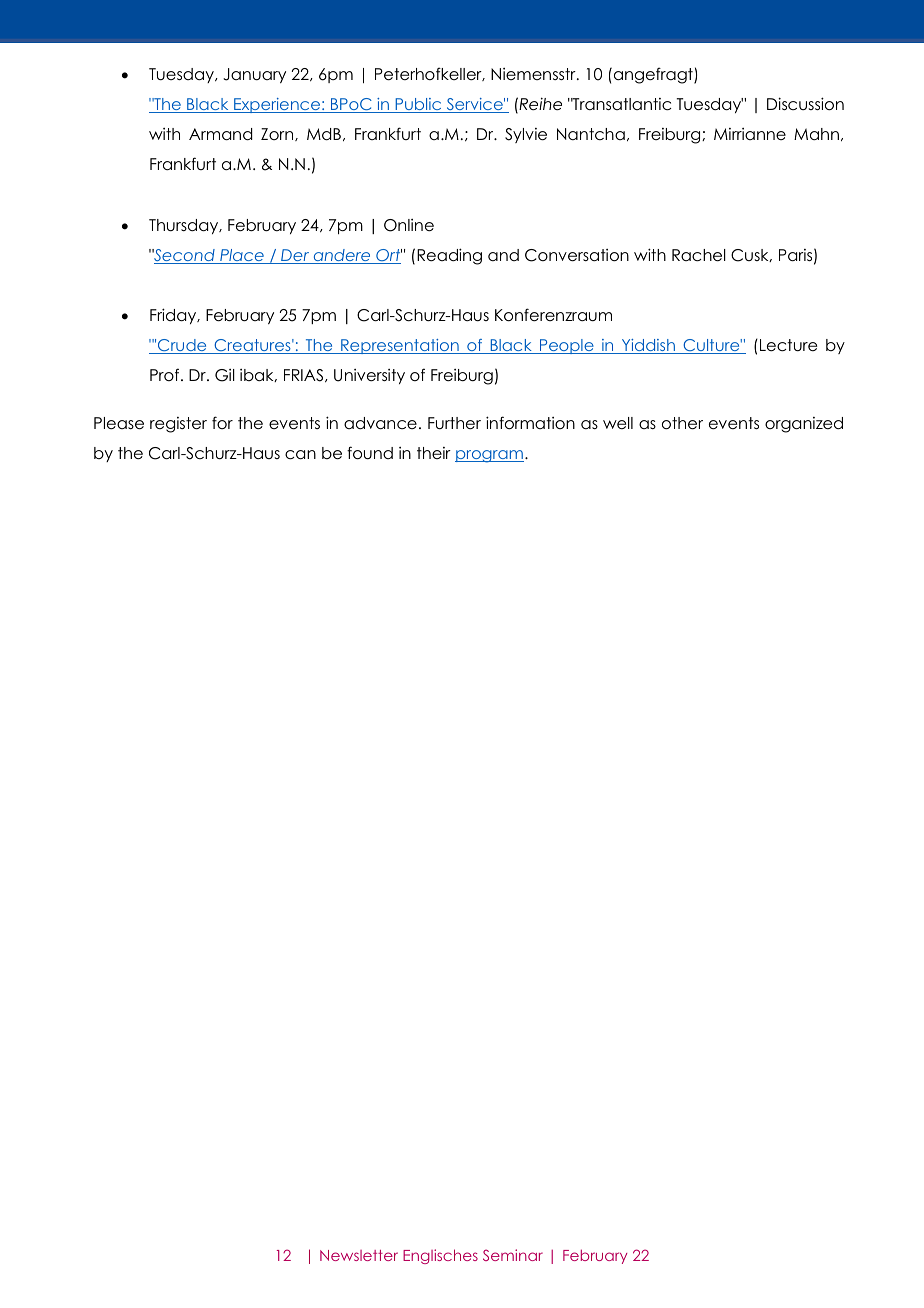 The height and width of the screenshot is (1308, 924). What do you see at coordinates (804, 425) in the screenshot?
I see `organized` at bounding box center [804, 425].
